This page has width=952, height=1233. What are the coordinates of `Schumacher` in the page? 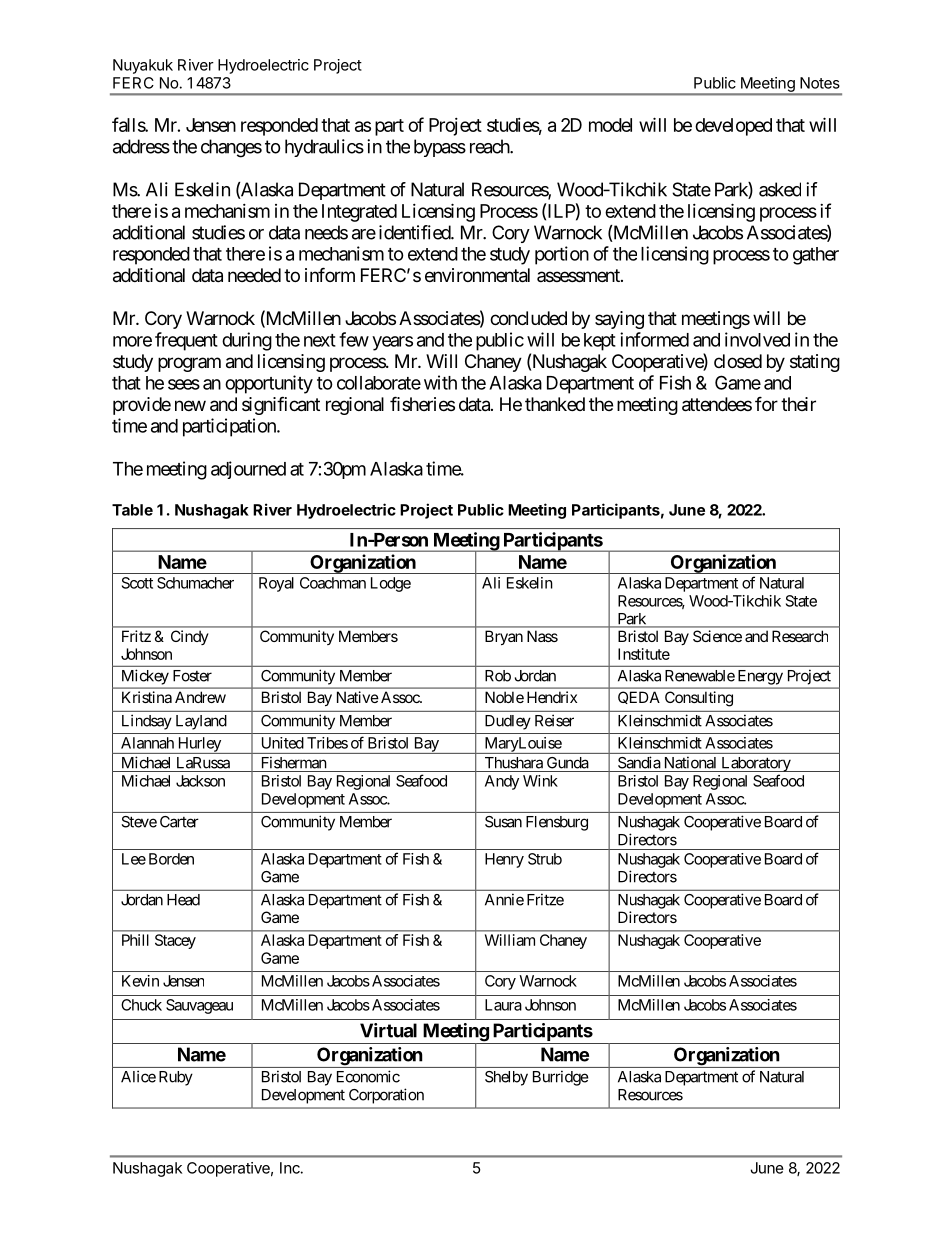 It's located at (195, 583).
